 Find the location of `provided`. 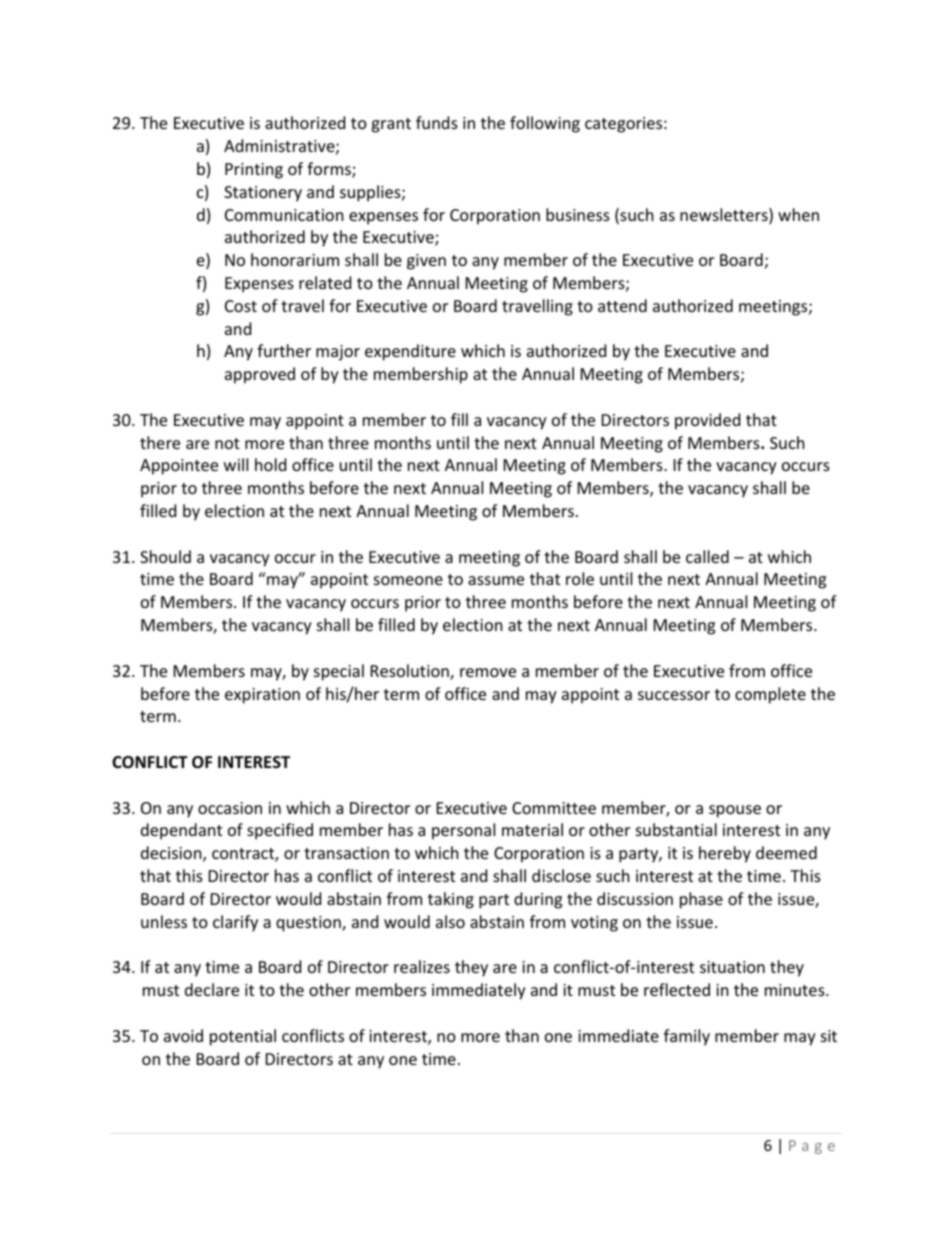

provided is located at coordinates (707, 421).
